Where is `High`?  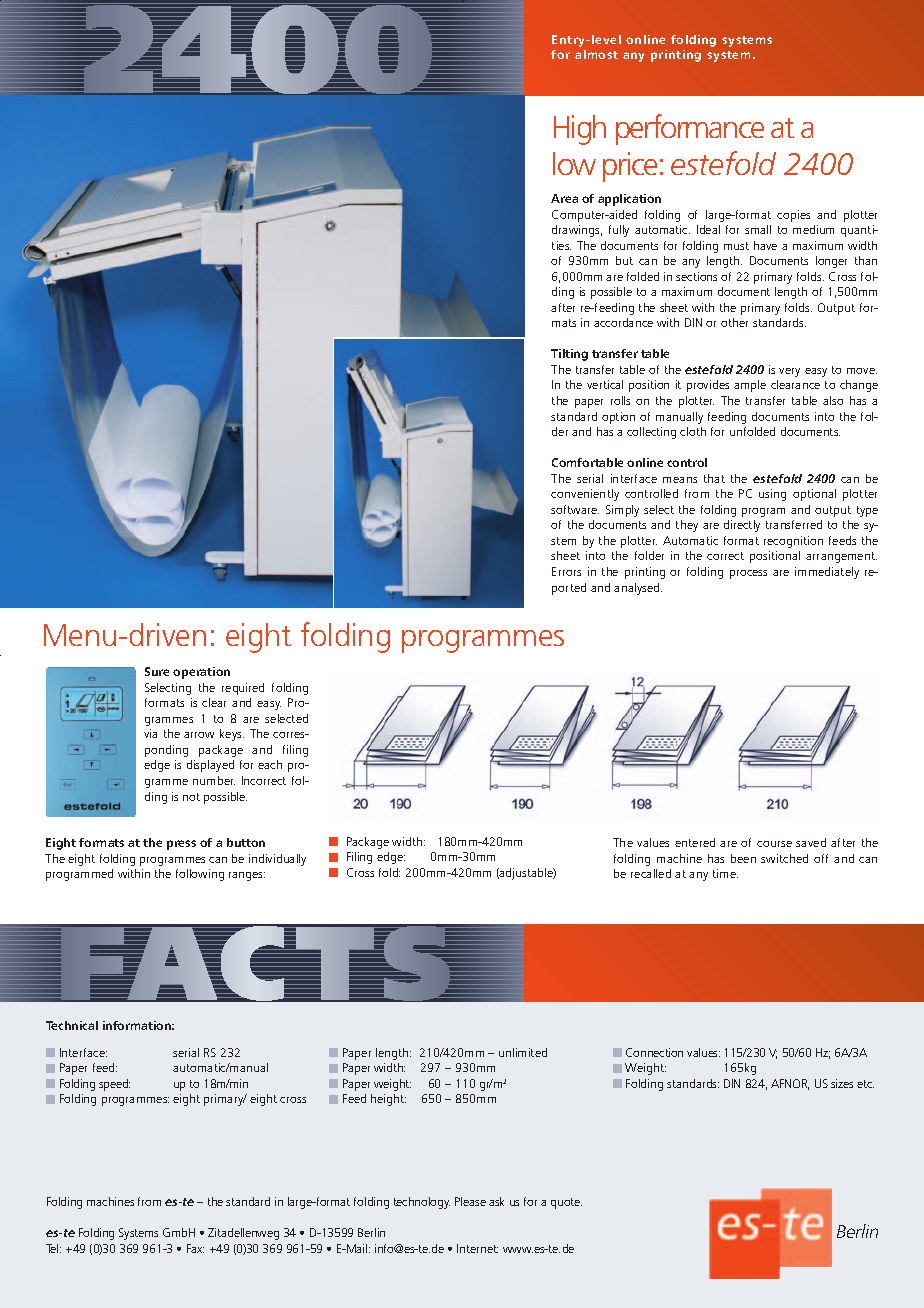 High is located at coordinates (580, 130).
